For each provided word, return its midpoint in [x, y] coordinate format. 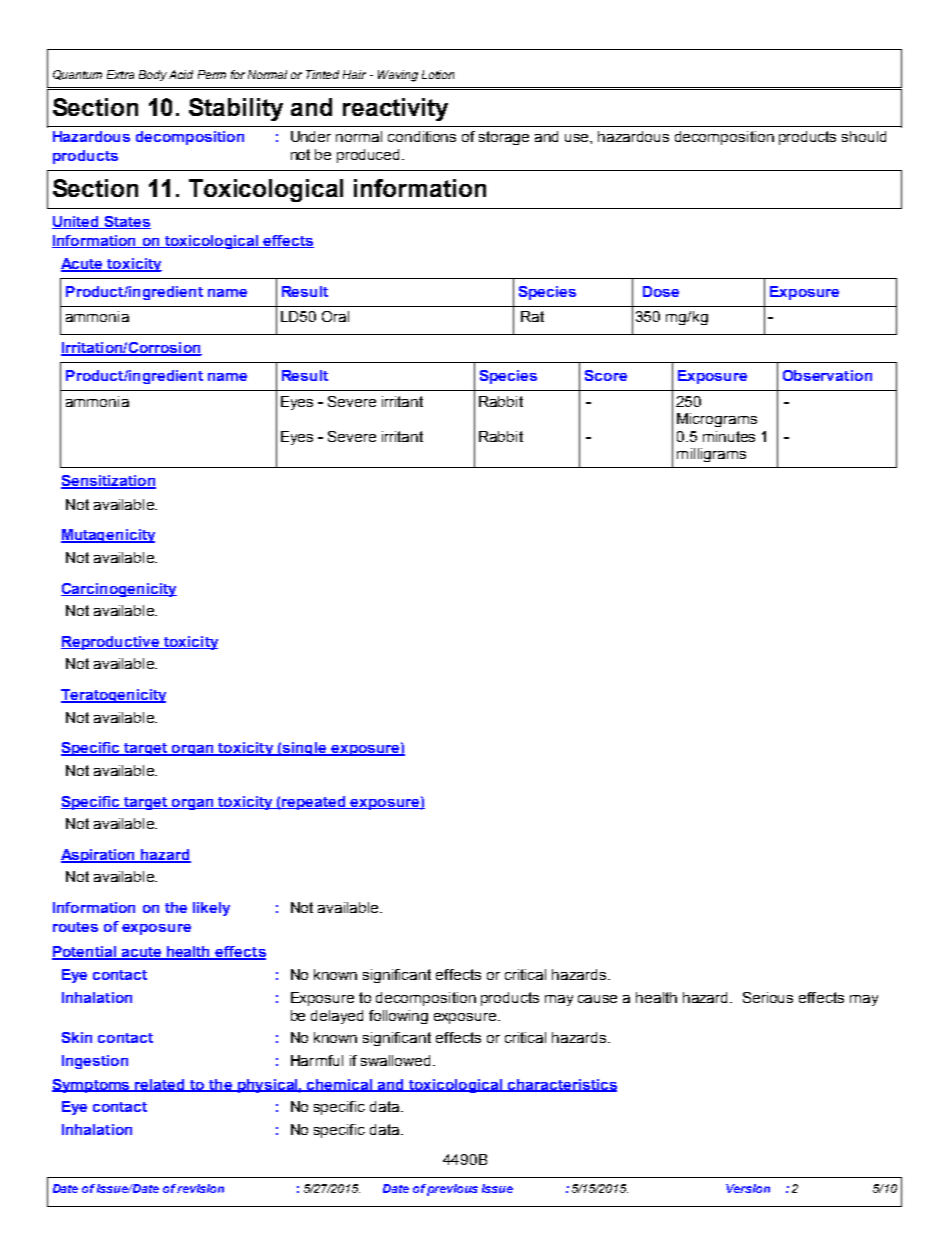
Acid [181, 74]
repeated [314, 803]
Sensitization [108, 482]
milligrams [711, 455]
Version [748, 1188]
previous [452, 1190]
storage [504, 138]
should [864, 136]
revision [200, 1188]
